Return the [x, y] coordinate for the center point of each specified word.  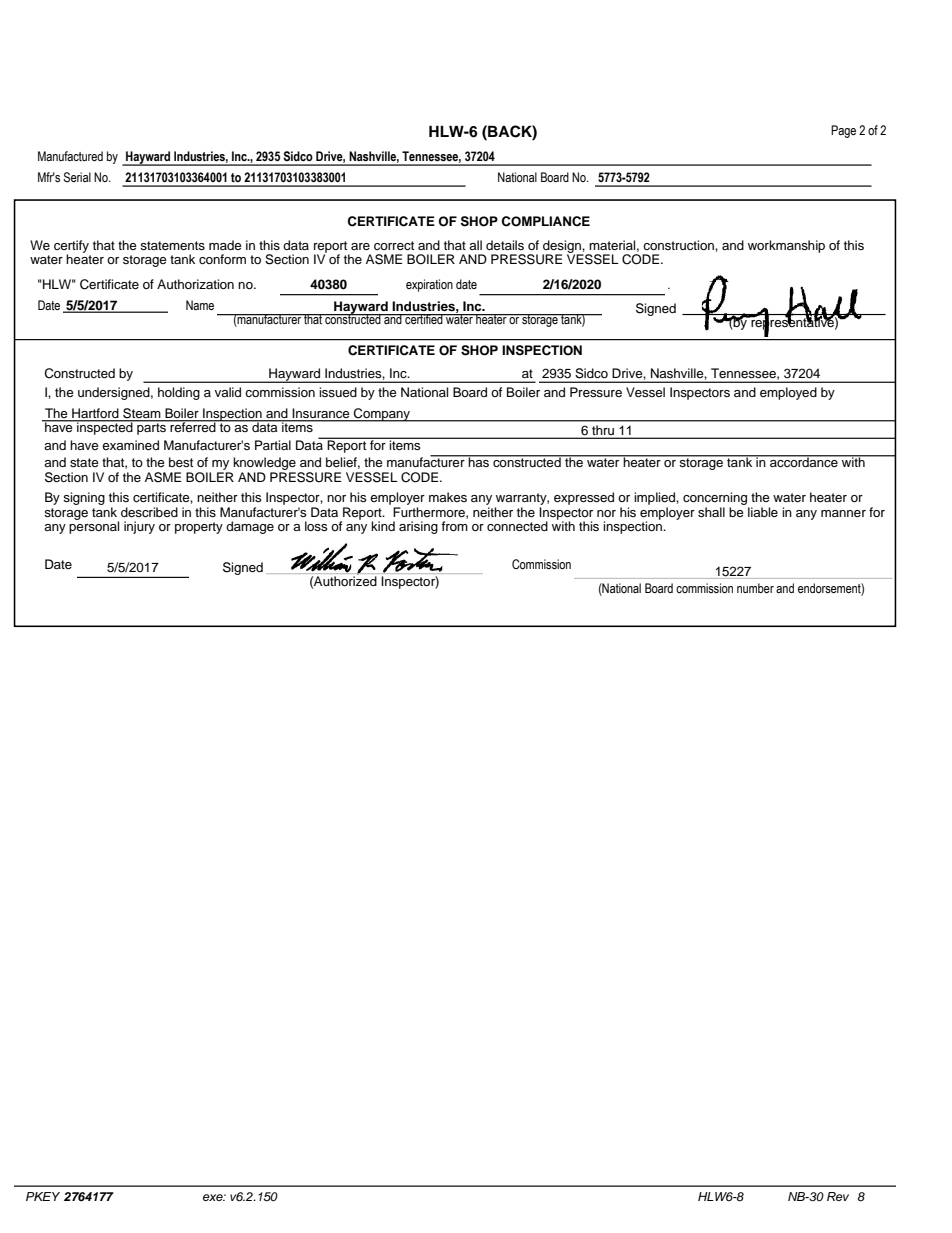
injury [139, 527]
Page [843, 131]
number [755, 588]
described [149, 512]
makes [448, 497]
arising [418, 527]
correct [394, 246]
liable [763, 512]
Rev [838, 1196]
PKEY [43, 1196]
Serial [77, 177]
